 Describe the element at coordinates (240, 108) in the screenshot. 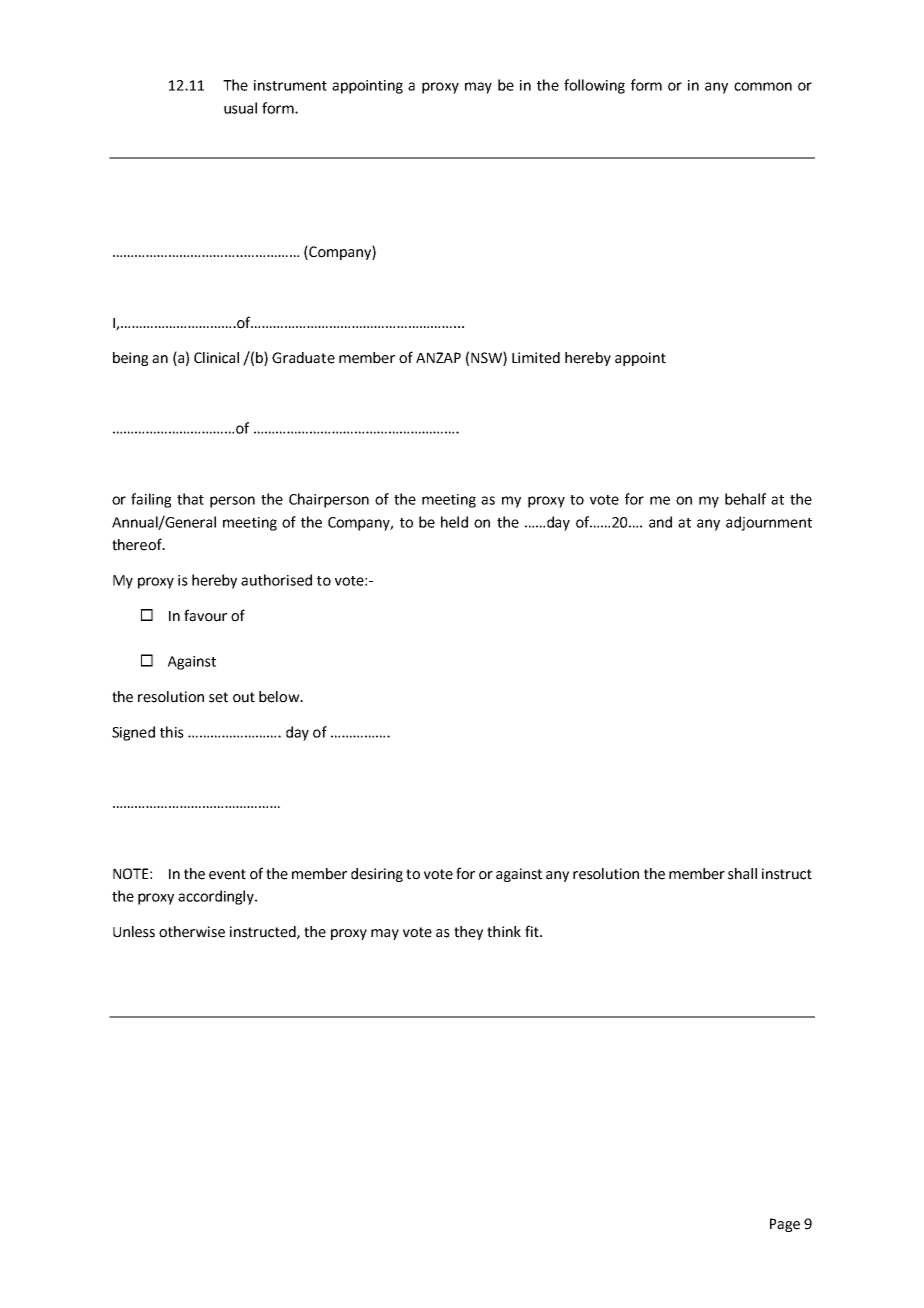

I see `usual` at that location.
